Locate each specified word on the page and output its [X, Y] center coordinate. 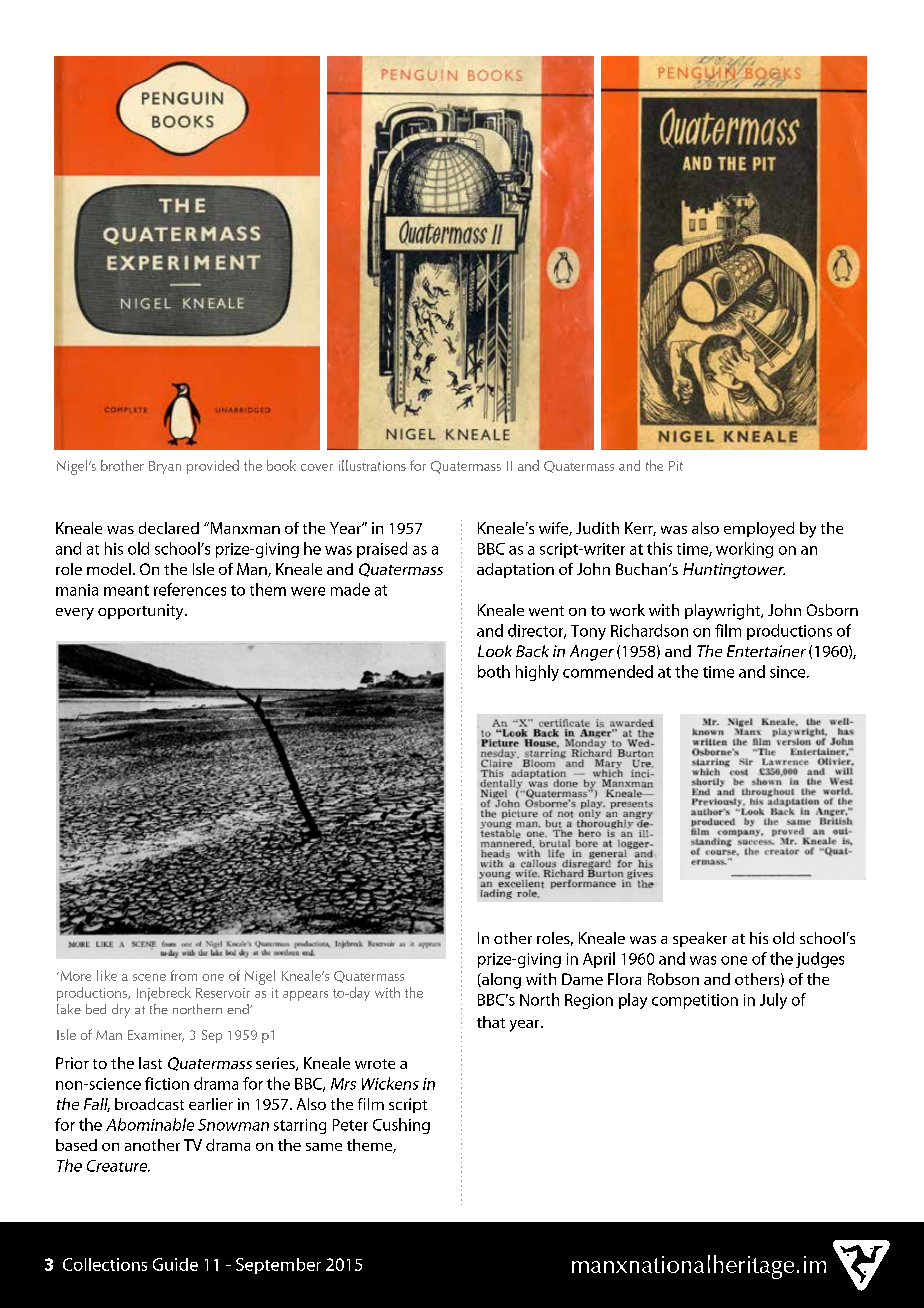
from [184, 975]
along [500, 981]
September [278, 1266]
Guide [175, 1264]
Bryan [165, 467]
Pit [676, 466]
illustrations [372, 465]
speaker [700, 939]
